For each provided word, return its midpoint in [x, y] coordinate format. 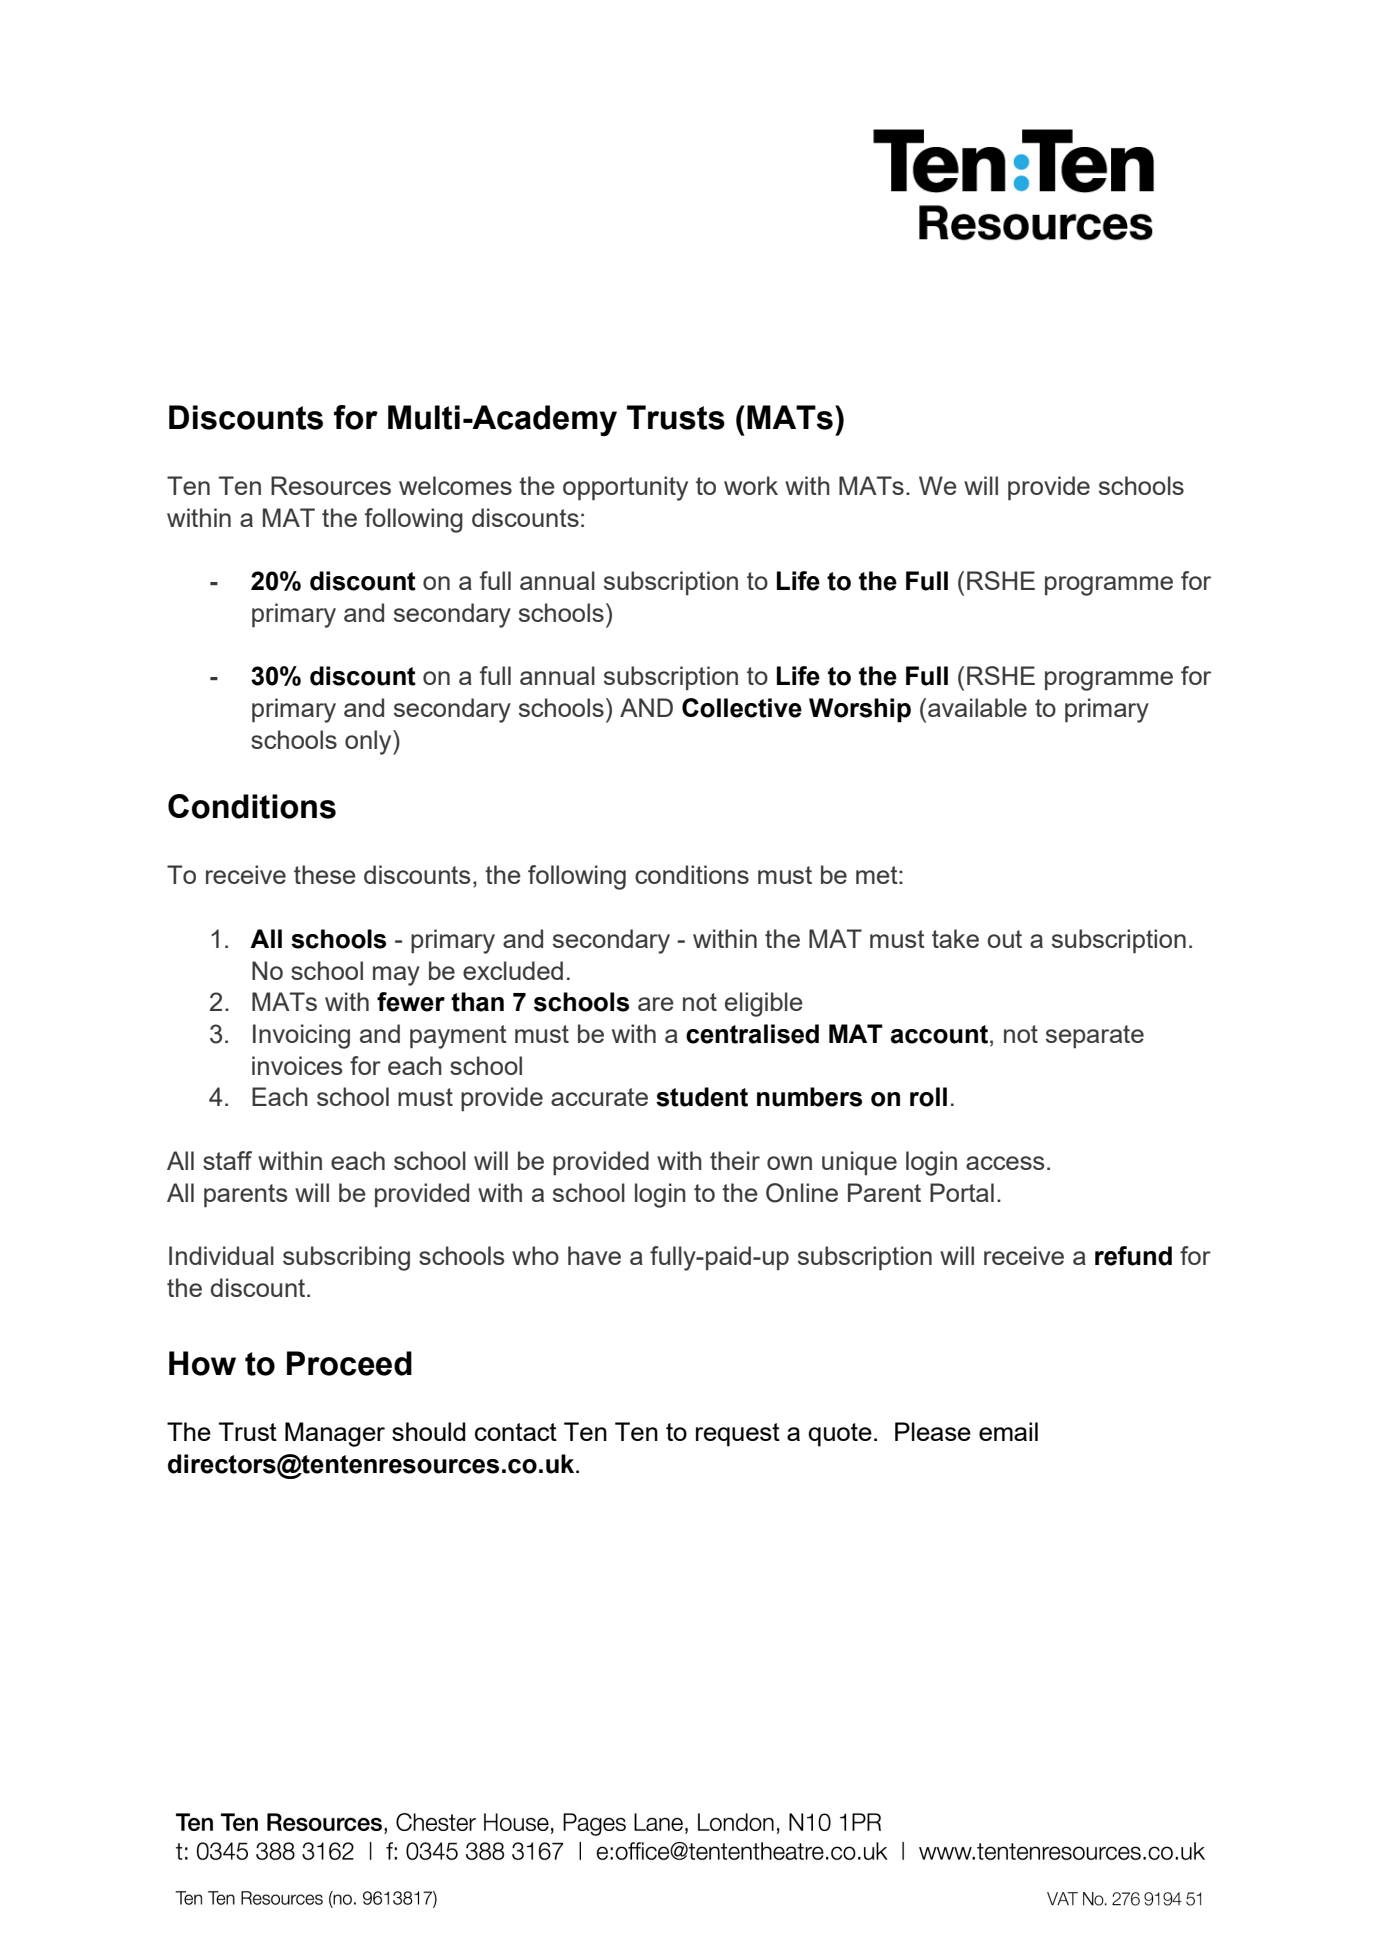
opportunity [625, 488]
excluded [513, 970]
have [594, 1255]
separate [1095, 1037]
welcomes [455, 485]
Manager [335, 1434]
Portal [962, 1192]
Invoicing [301, 1036]
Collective [742, 708]
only [369, 742]
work [751, 485]
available [977, 707]
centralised [752, 1034]
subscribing [346, 1258]
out [1004, 939]
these [325, 874]
